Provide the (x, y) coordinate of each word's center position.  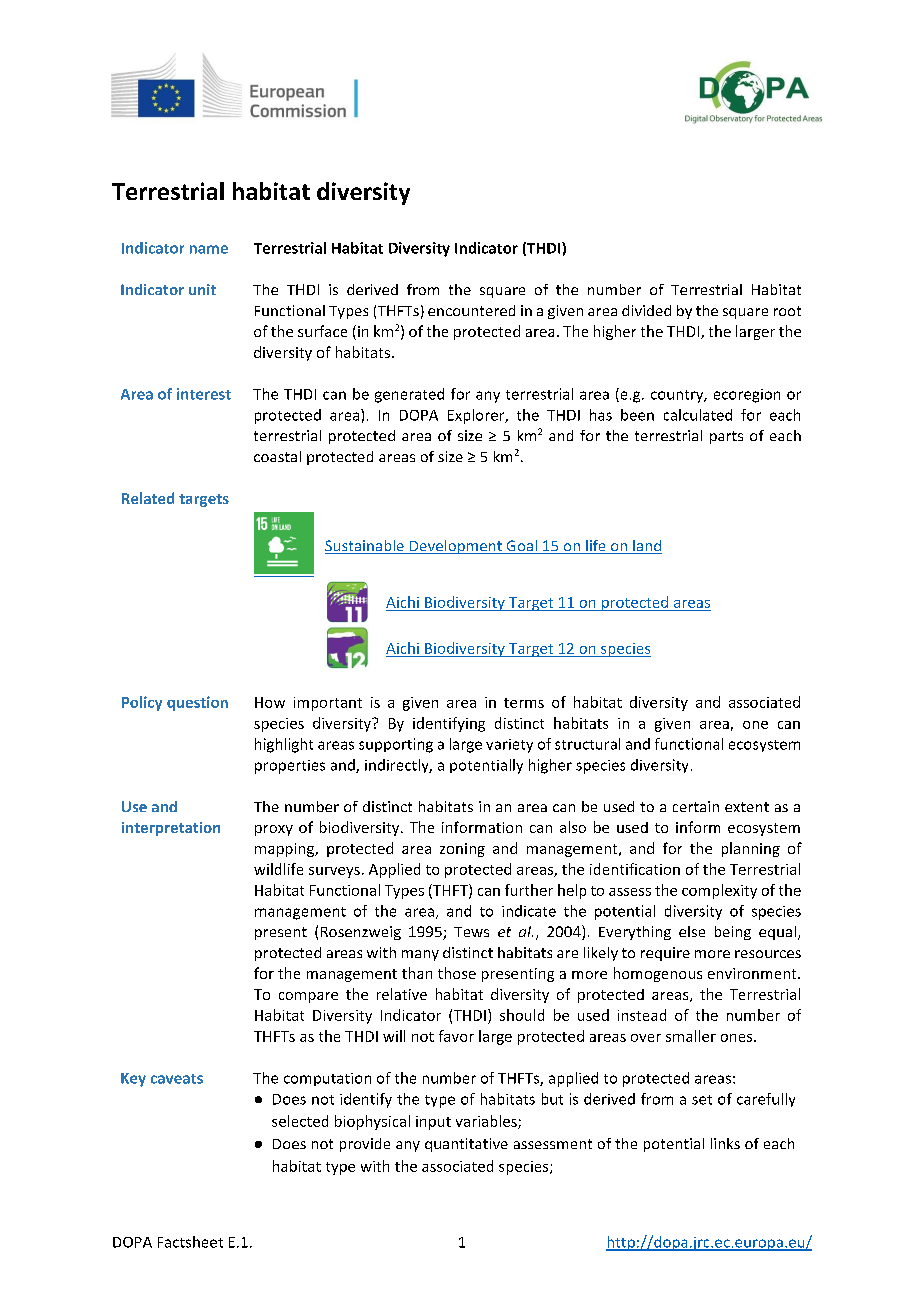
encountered (471, 310)
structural (587, 744)
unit (202, 289)
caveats (177, 1079)
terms (524, 703)
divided (646, 310)
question (197, 703)
